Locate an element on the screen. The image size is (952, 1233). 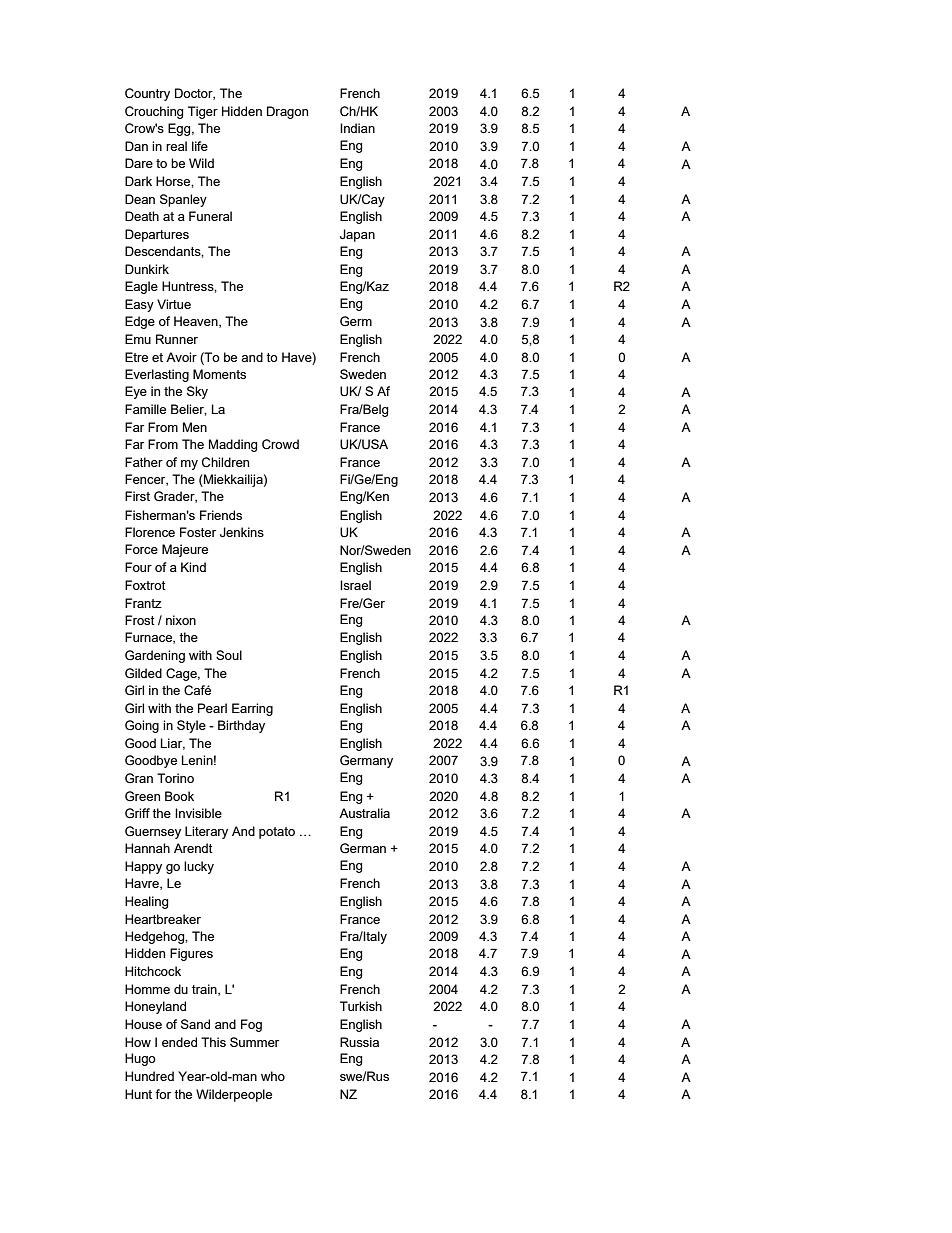
Israel is located at coordinates (355, 585).
